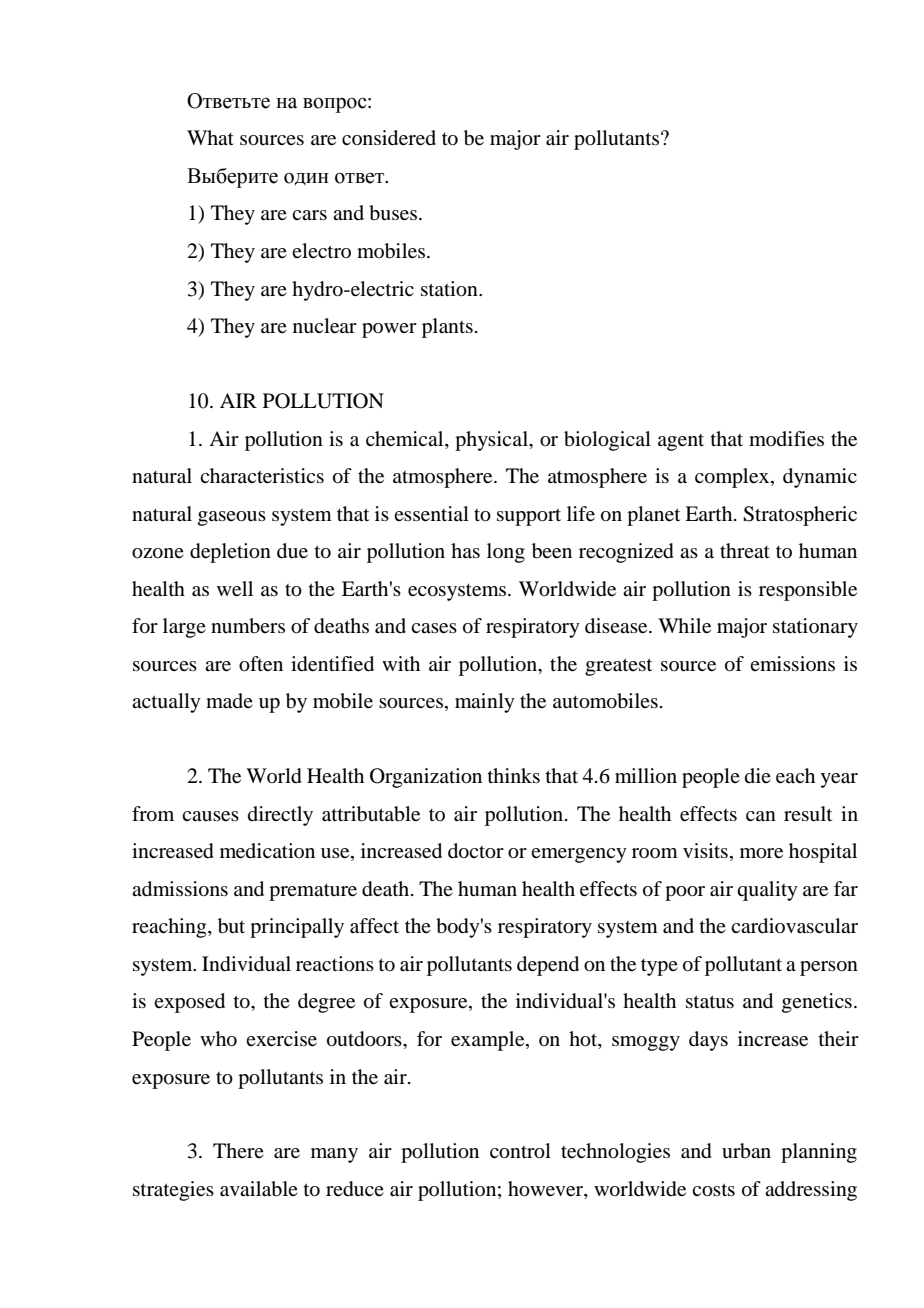  Describe the element at coordinates (389, 138) in the page. I see `considered` at that location.
